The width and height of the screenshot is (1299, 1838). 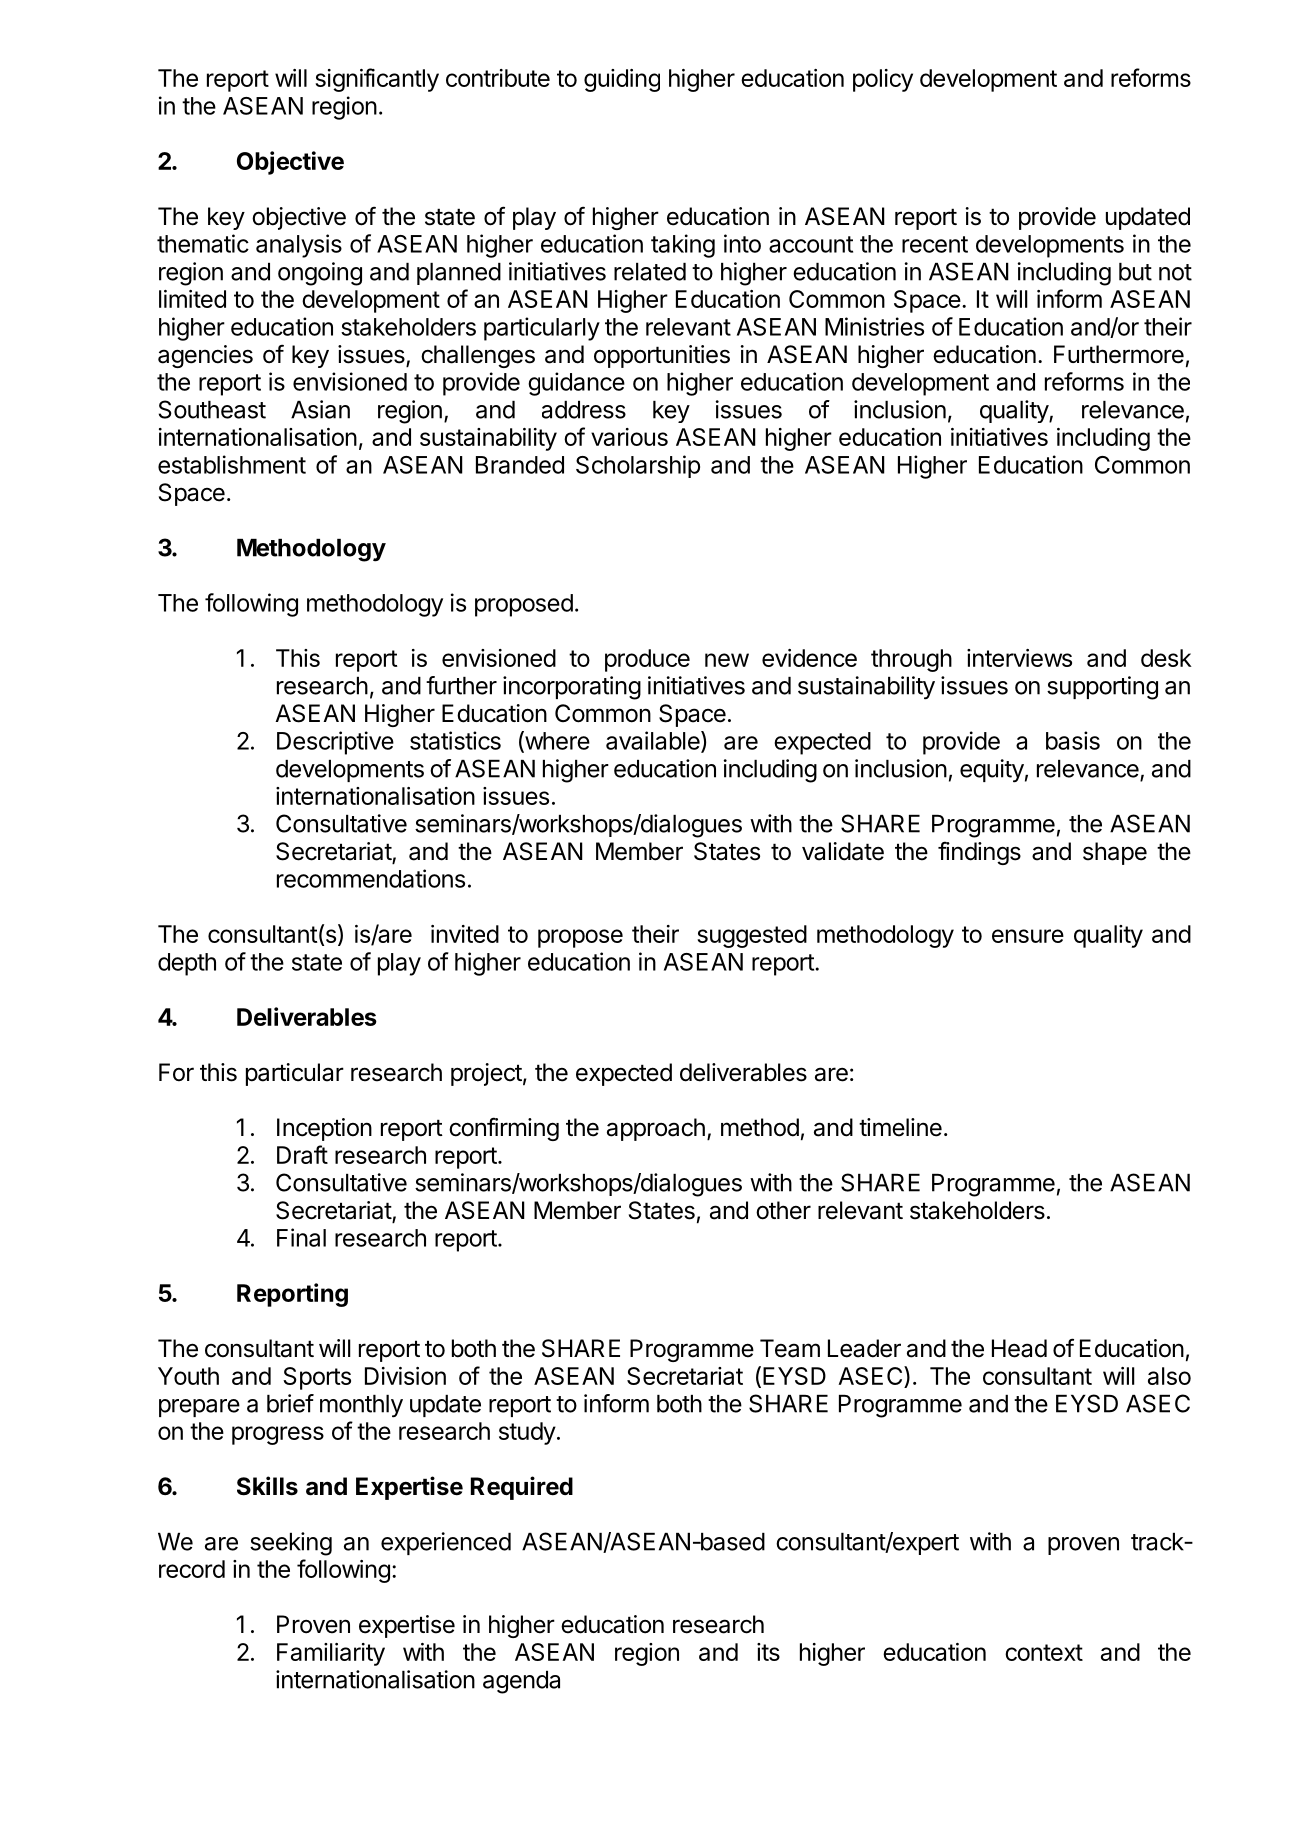 I want to click on significantly, so click(x=377, y=80).
